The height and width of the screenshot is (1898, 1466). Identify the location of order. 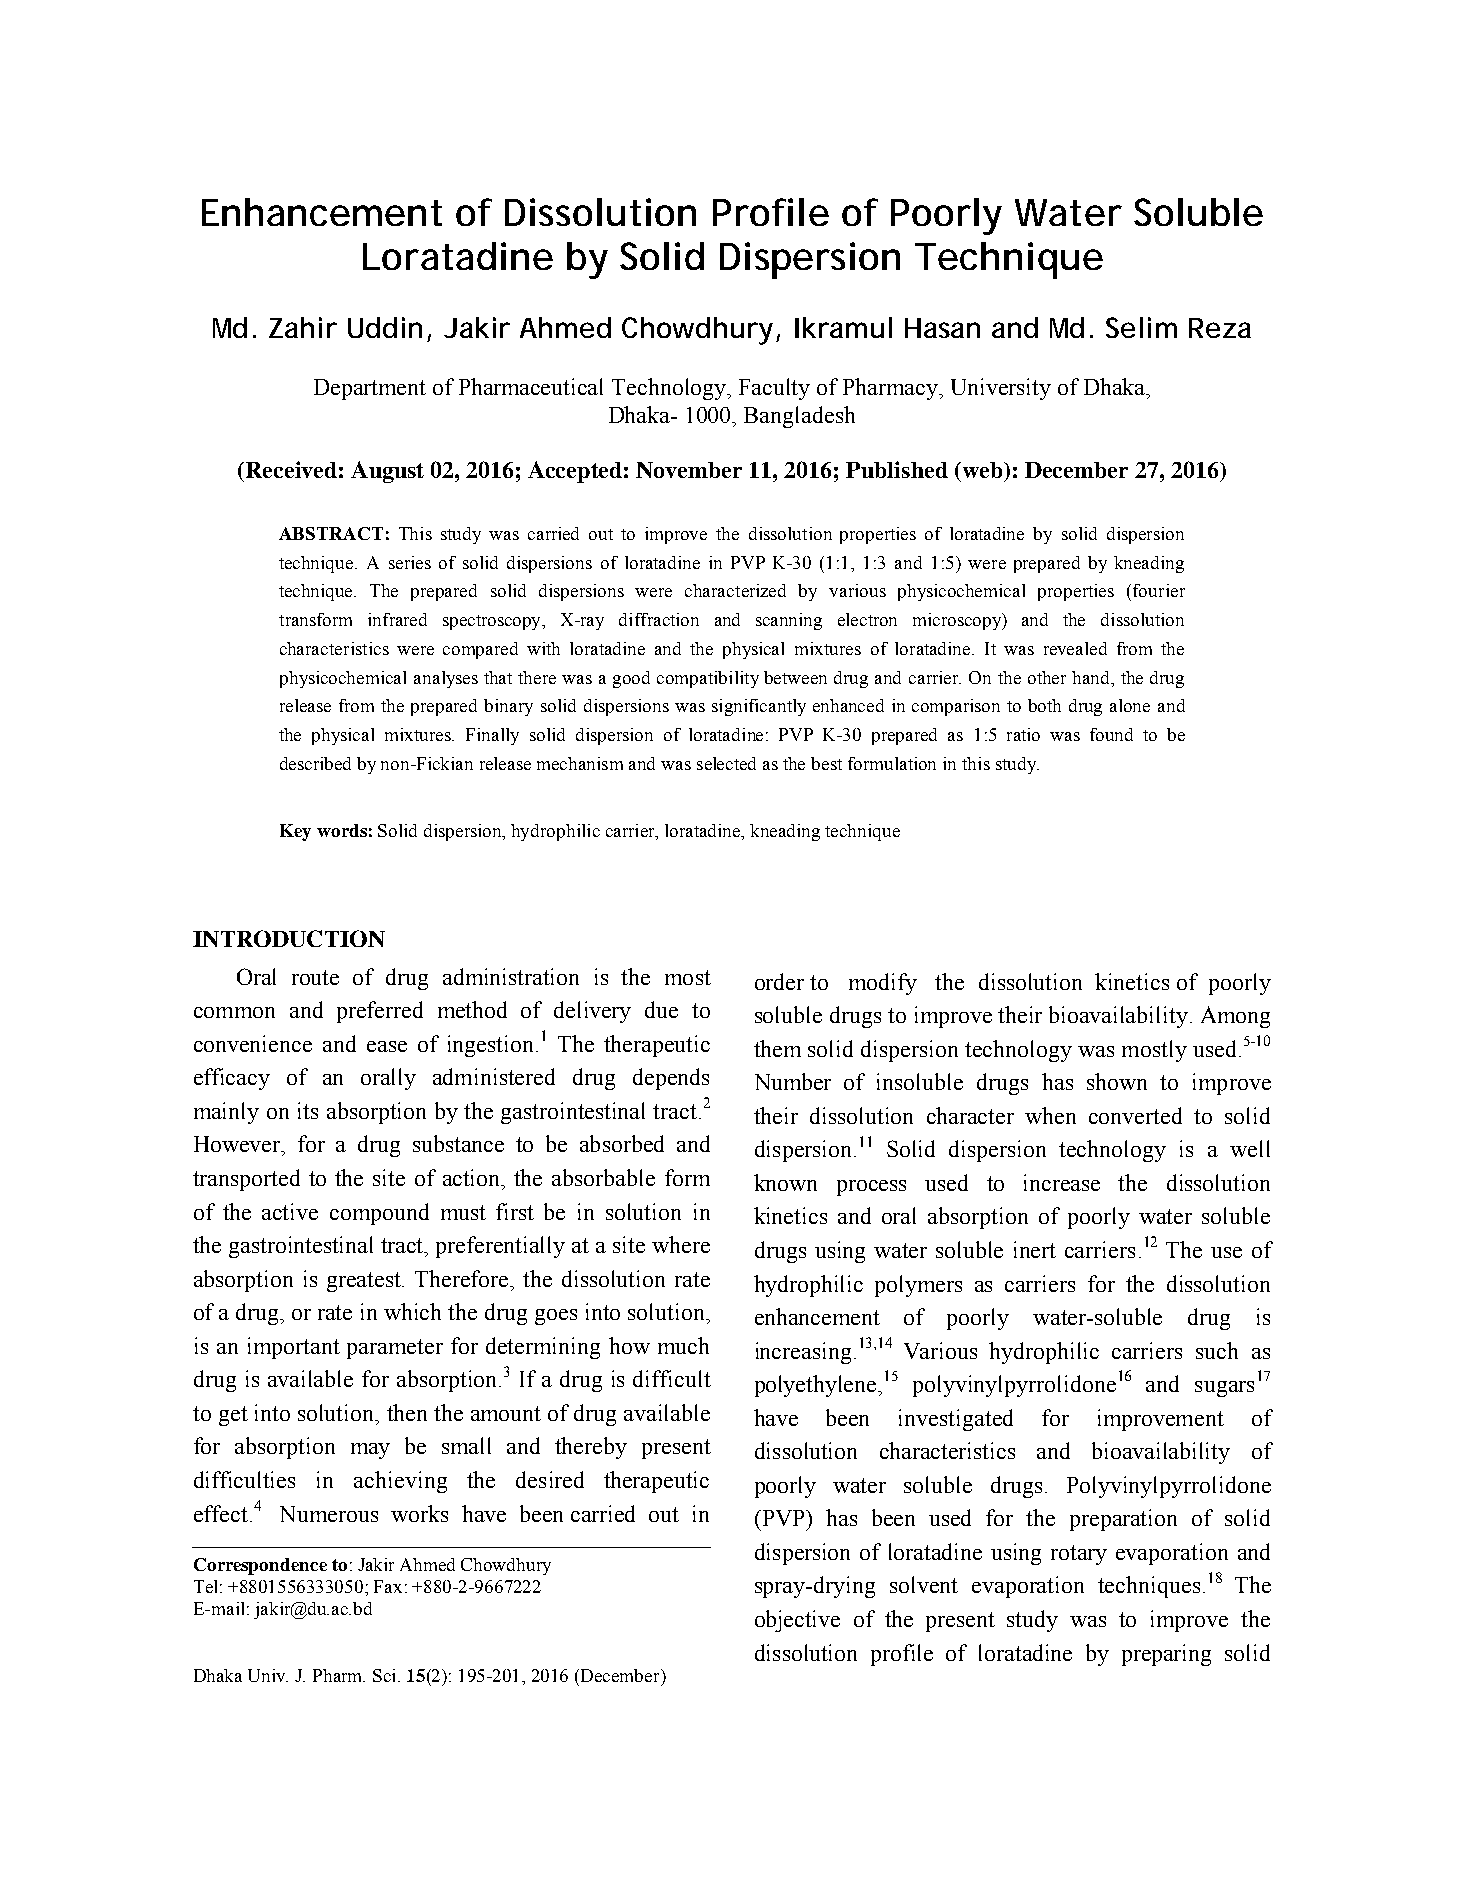
(779, 981).
